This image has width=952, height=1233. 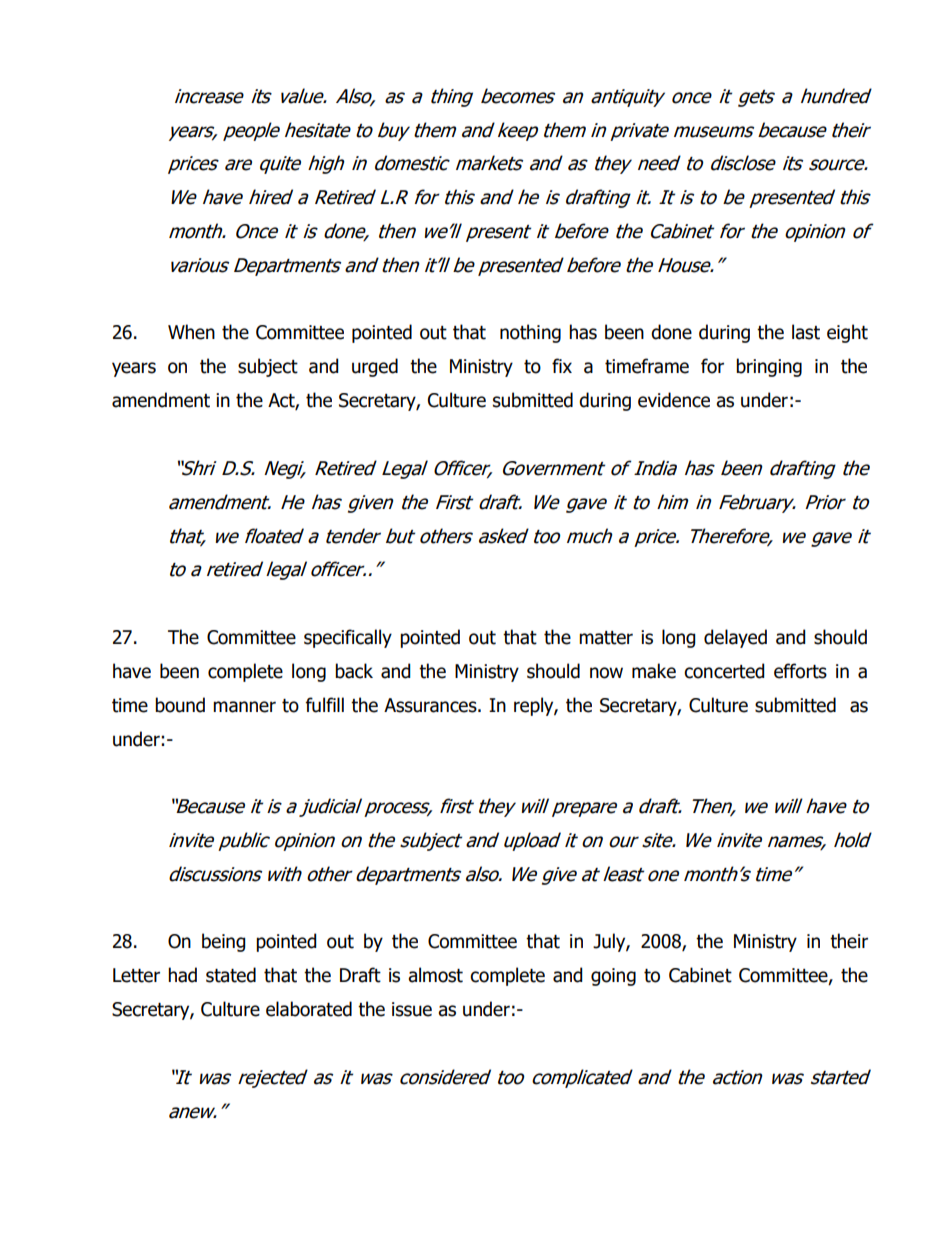 What do you see at coordinates (606, 638) in the image?
I see `matter` at bounding box center [606, 638].
